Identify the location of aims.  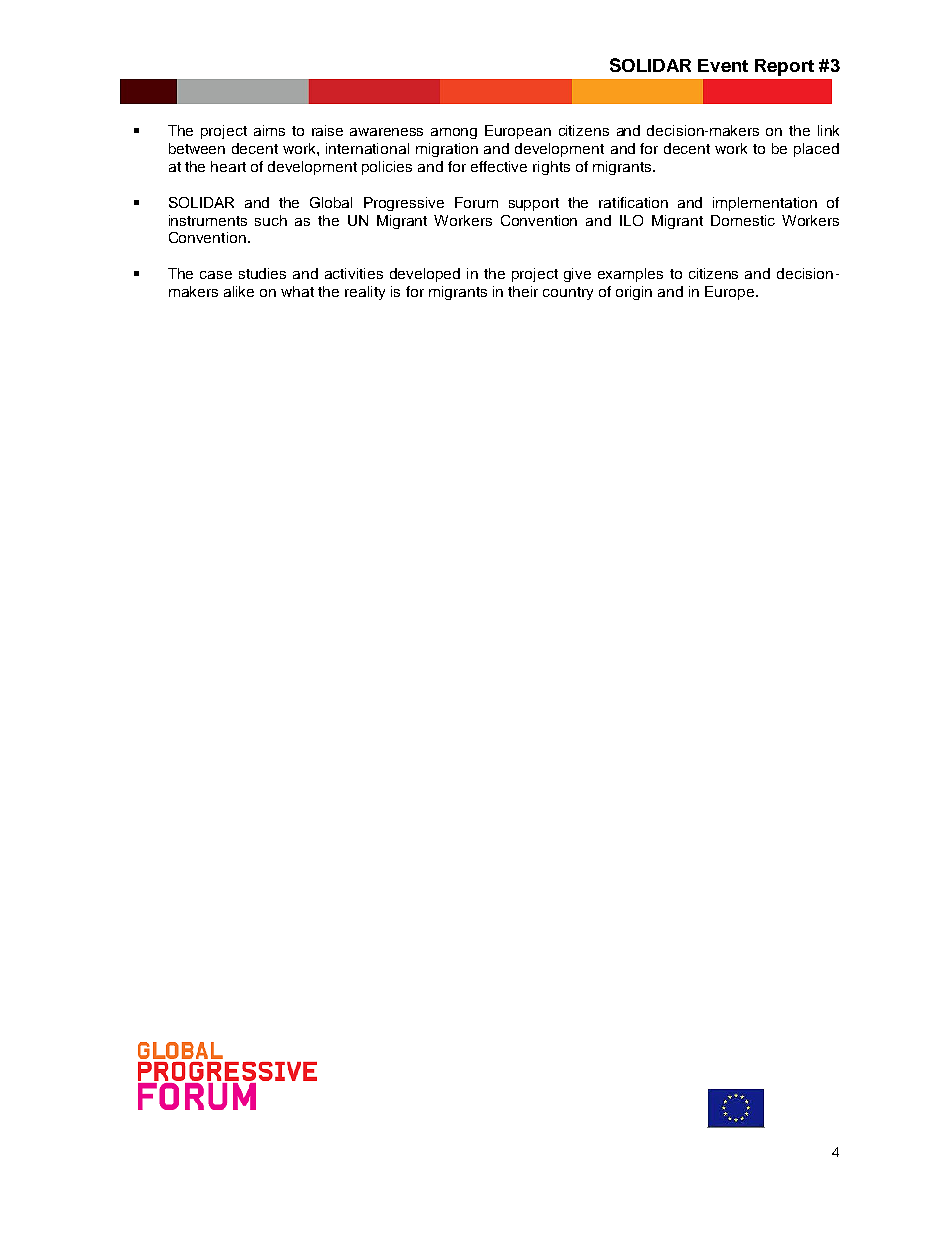
(269, 130).
